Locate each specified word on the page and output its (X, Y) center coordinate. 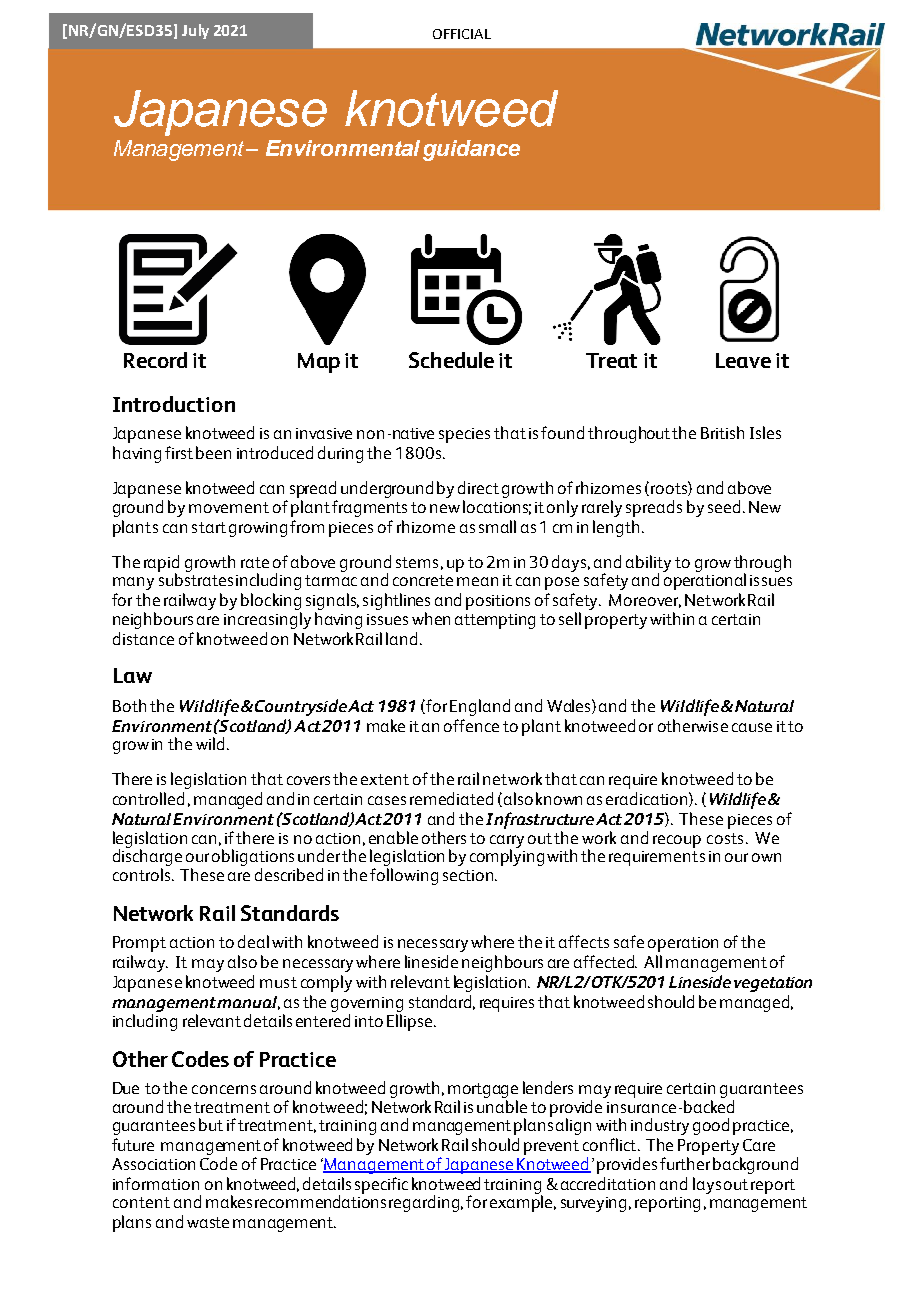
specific (381, 1185)
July (195, 31)
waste (208, 1222)
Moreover (645, 601)
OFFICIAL (462, 34)
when (431, 618)
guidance (471, 150)
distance (143, 638)
